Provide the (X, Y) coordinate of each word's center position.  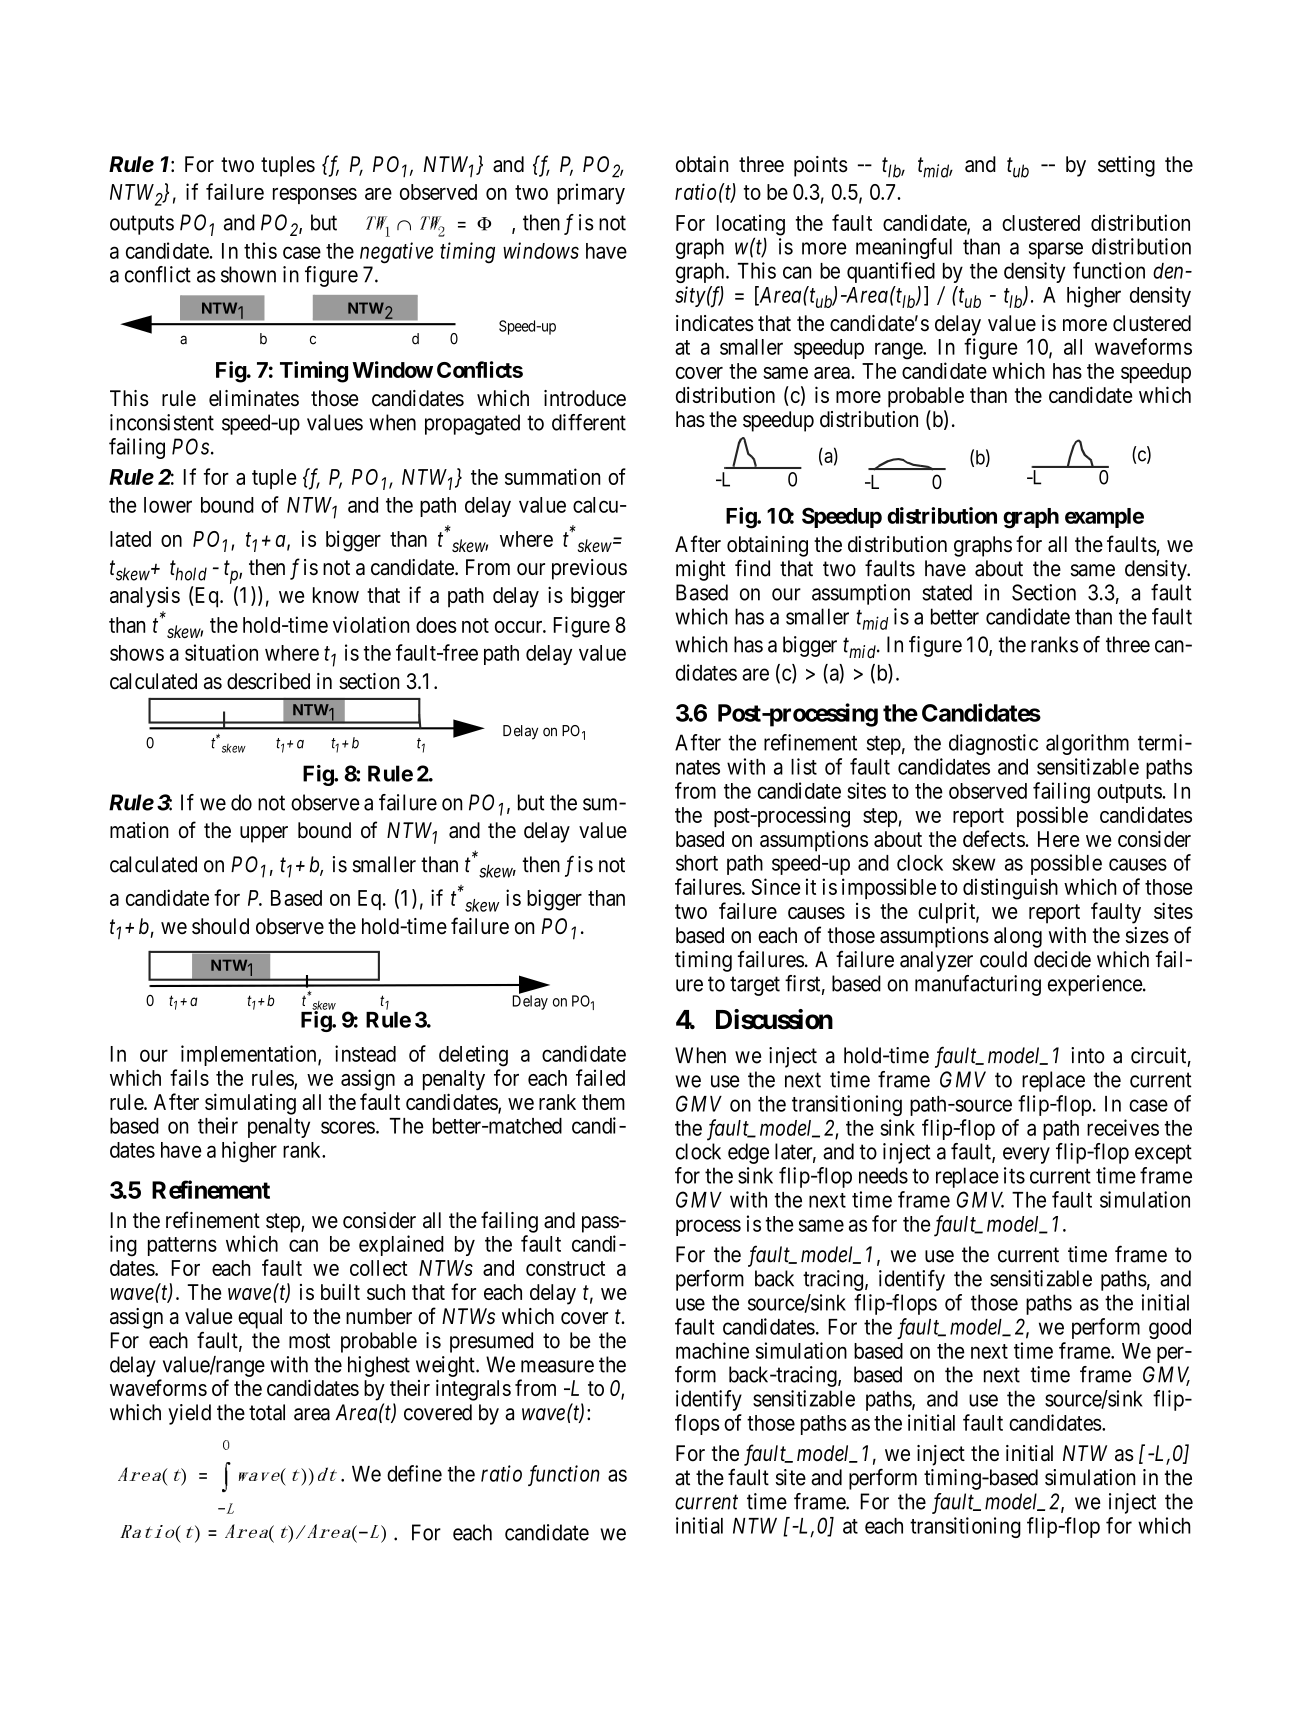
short (697, 863)
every (1026, 1155)
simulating (250, 1104)
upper (264, 834)
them (603, 1102)
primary (591, 193)
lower (168, 505)
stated (947, 592)
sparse (1056, 250)
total (267, 1412)
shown (248, 274)
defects (994, 838)
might (701, 570)
